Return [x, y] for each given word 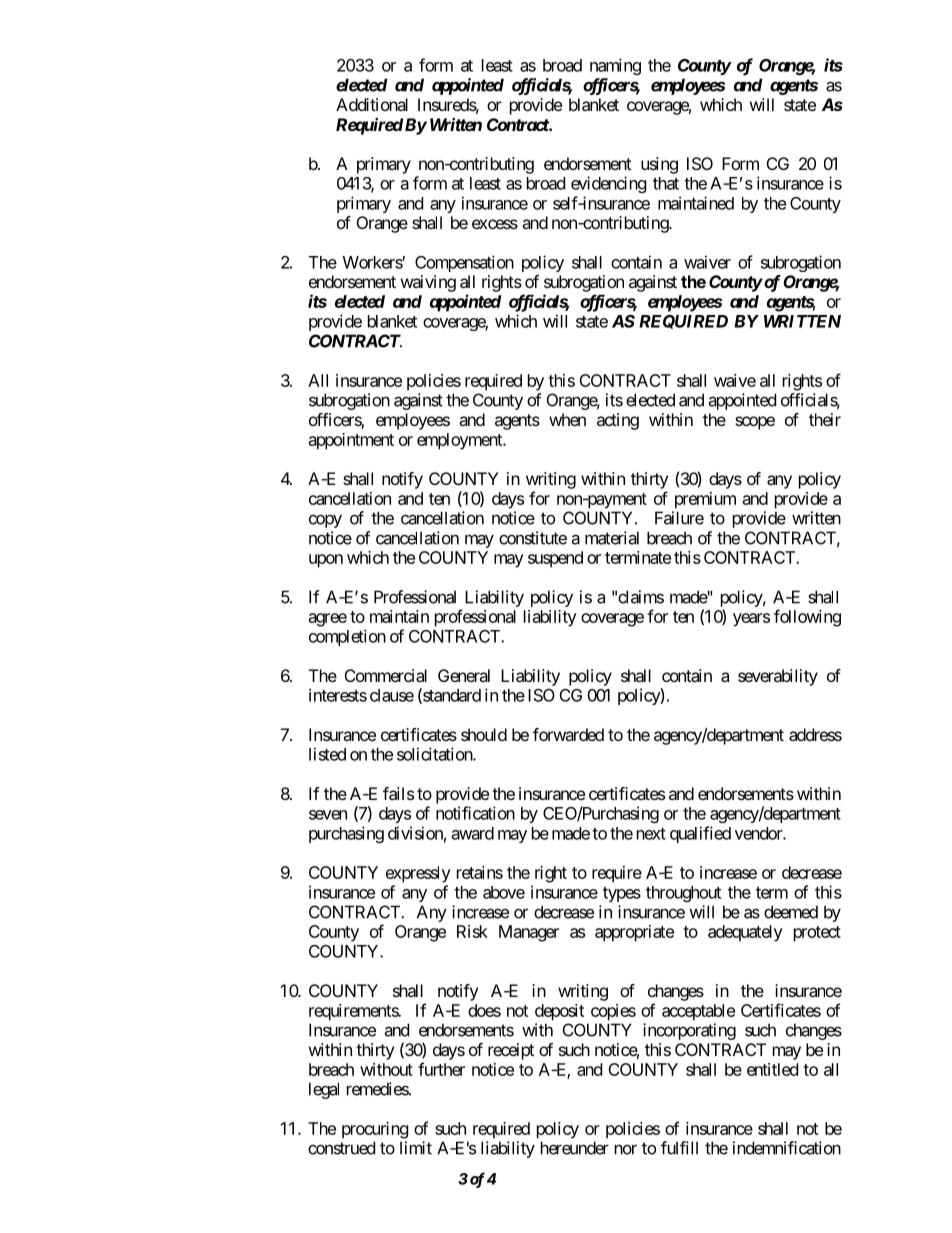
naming [615, 66]
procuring [375, 1130]
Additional [372, 104]
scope [755, 423]
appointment [351, 441]
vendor [759, 833]
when [567, 419]
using [659, 165]
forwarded [568, 734]
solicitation [435, 754]
